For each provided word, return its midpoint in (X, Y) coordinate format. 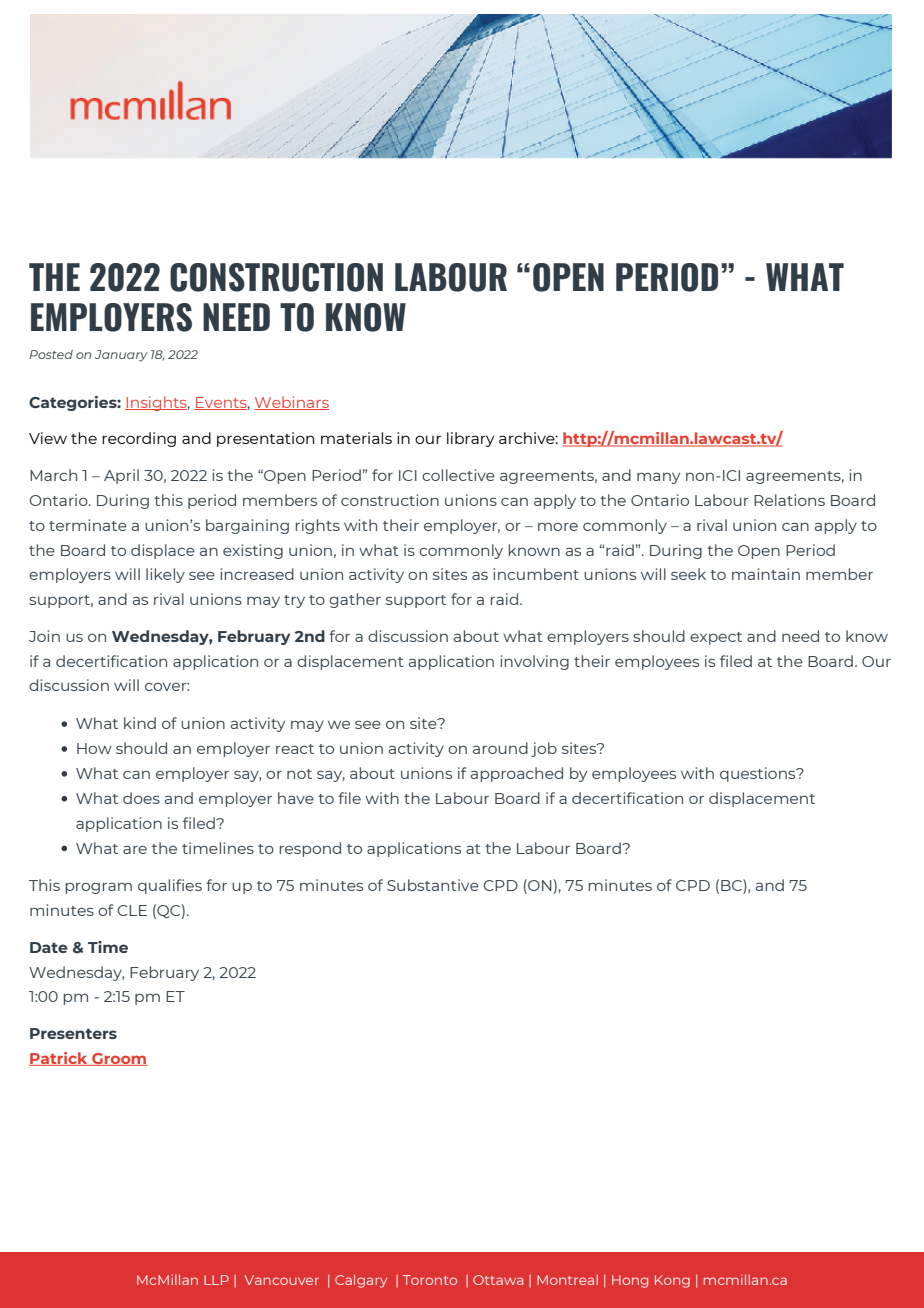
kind (140, 723)
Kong (672, 1281)
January (121, 356)
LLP (216, 1280)
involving (534, 662)
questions (759, 774)
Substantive (433, 885)
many (658, 478)
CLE (132, 910)
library (471, 439)
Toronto (430, 1280)
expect (716, 638)
